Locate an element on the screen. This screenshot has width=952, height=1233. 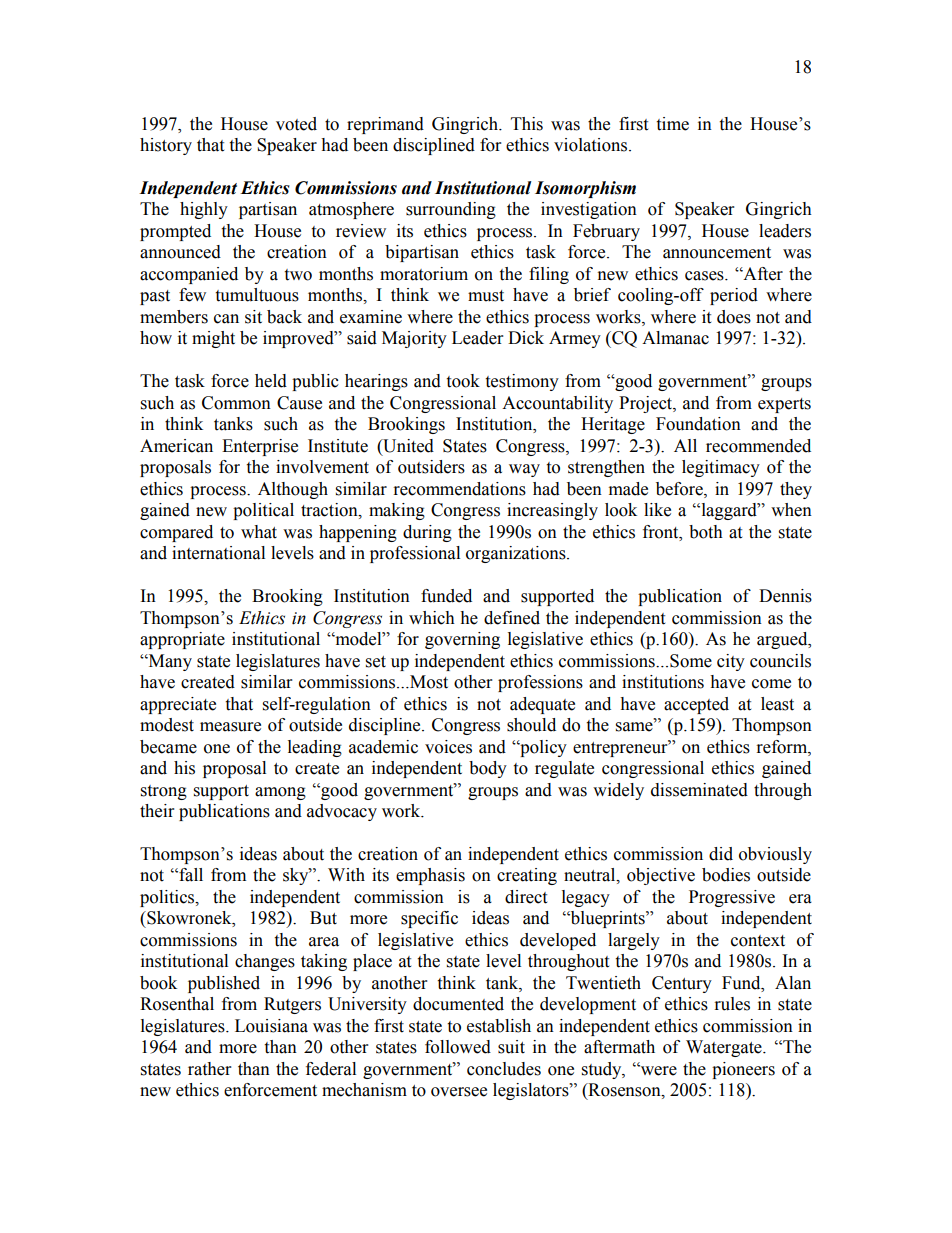
time is located at coordinates (672, 124).
